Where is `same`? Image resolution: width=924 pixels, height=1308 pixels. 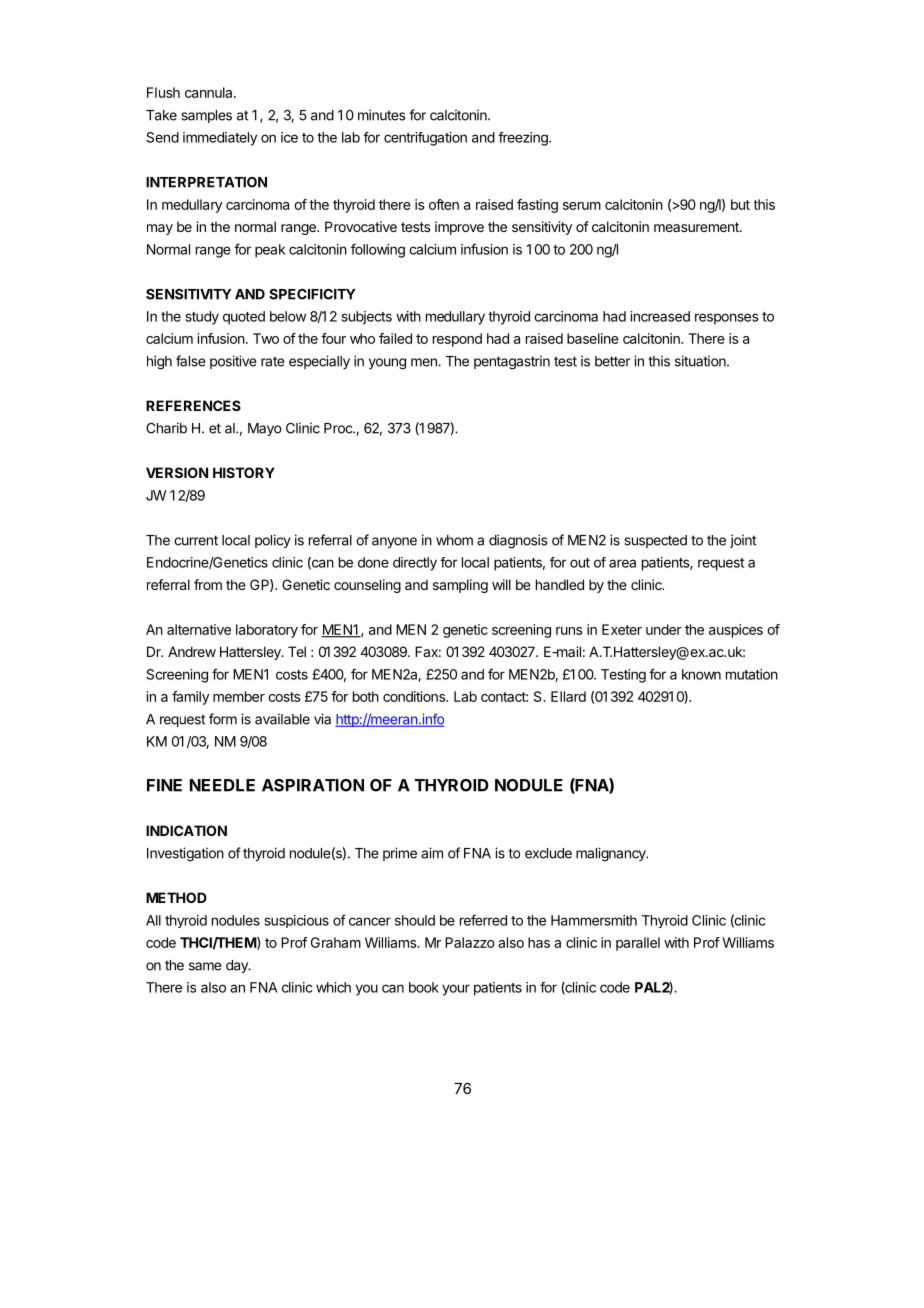
same is located at coordinates (205, 966).
